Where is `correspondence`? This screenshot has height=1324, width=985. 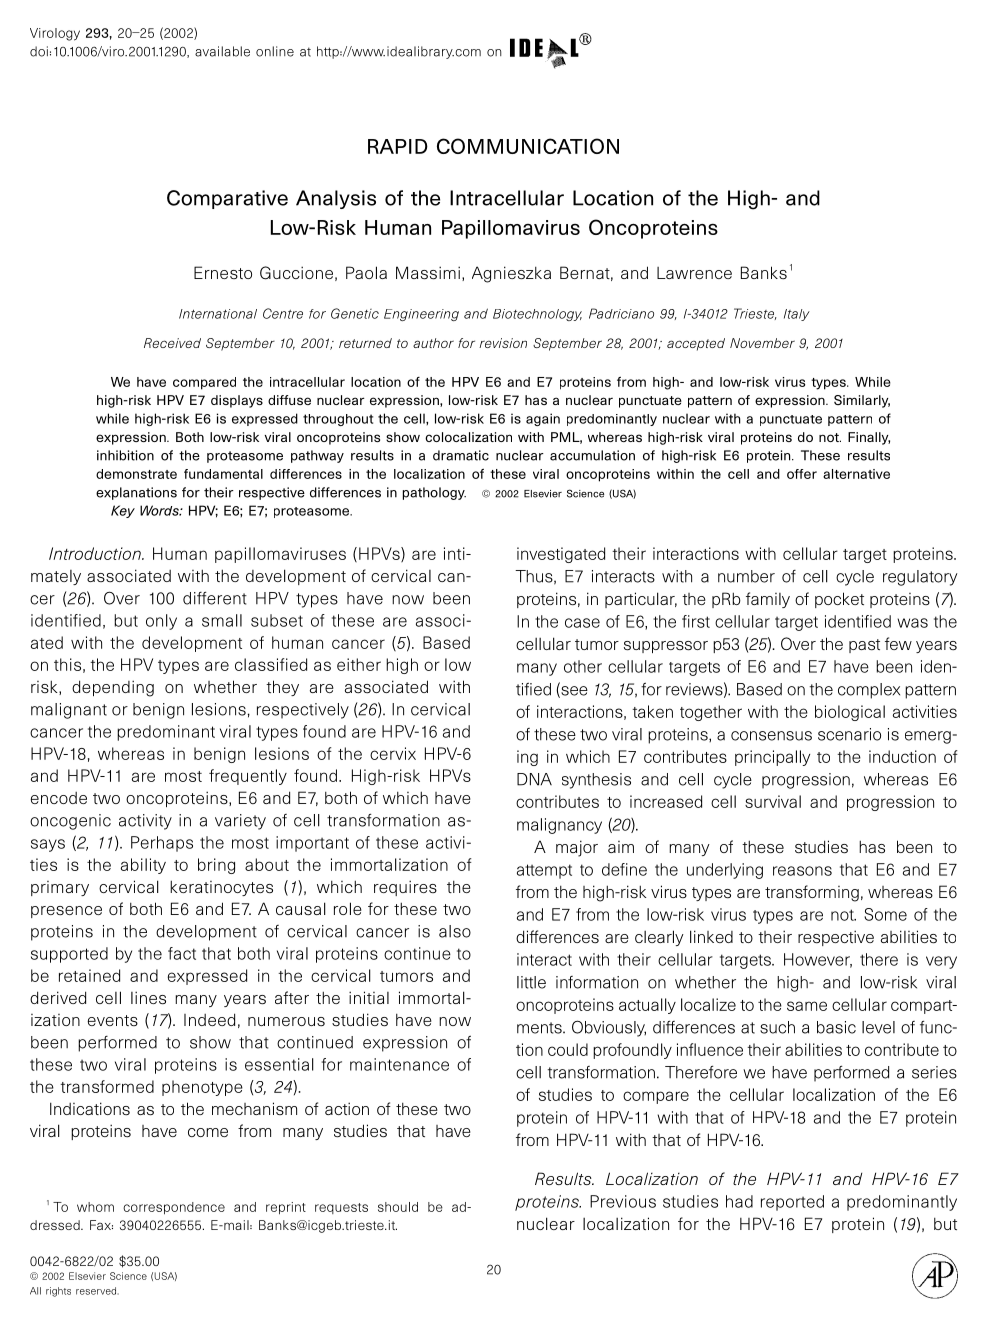 correspondence is located at coordinates (174, 1208).
